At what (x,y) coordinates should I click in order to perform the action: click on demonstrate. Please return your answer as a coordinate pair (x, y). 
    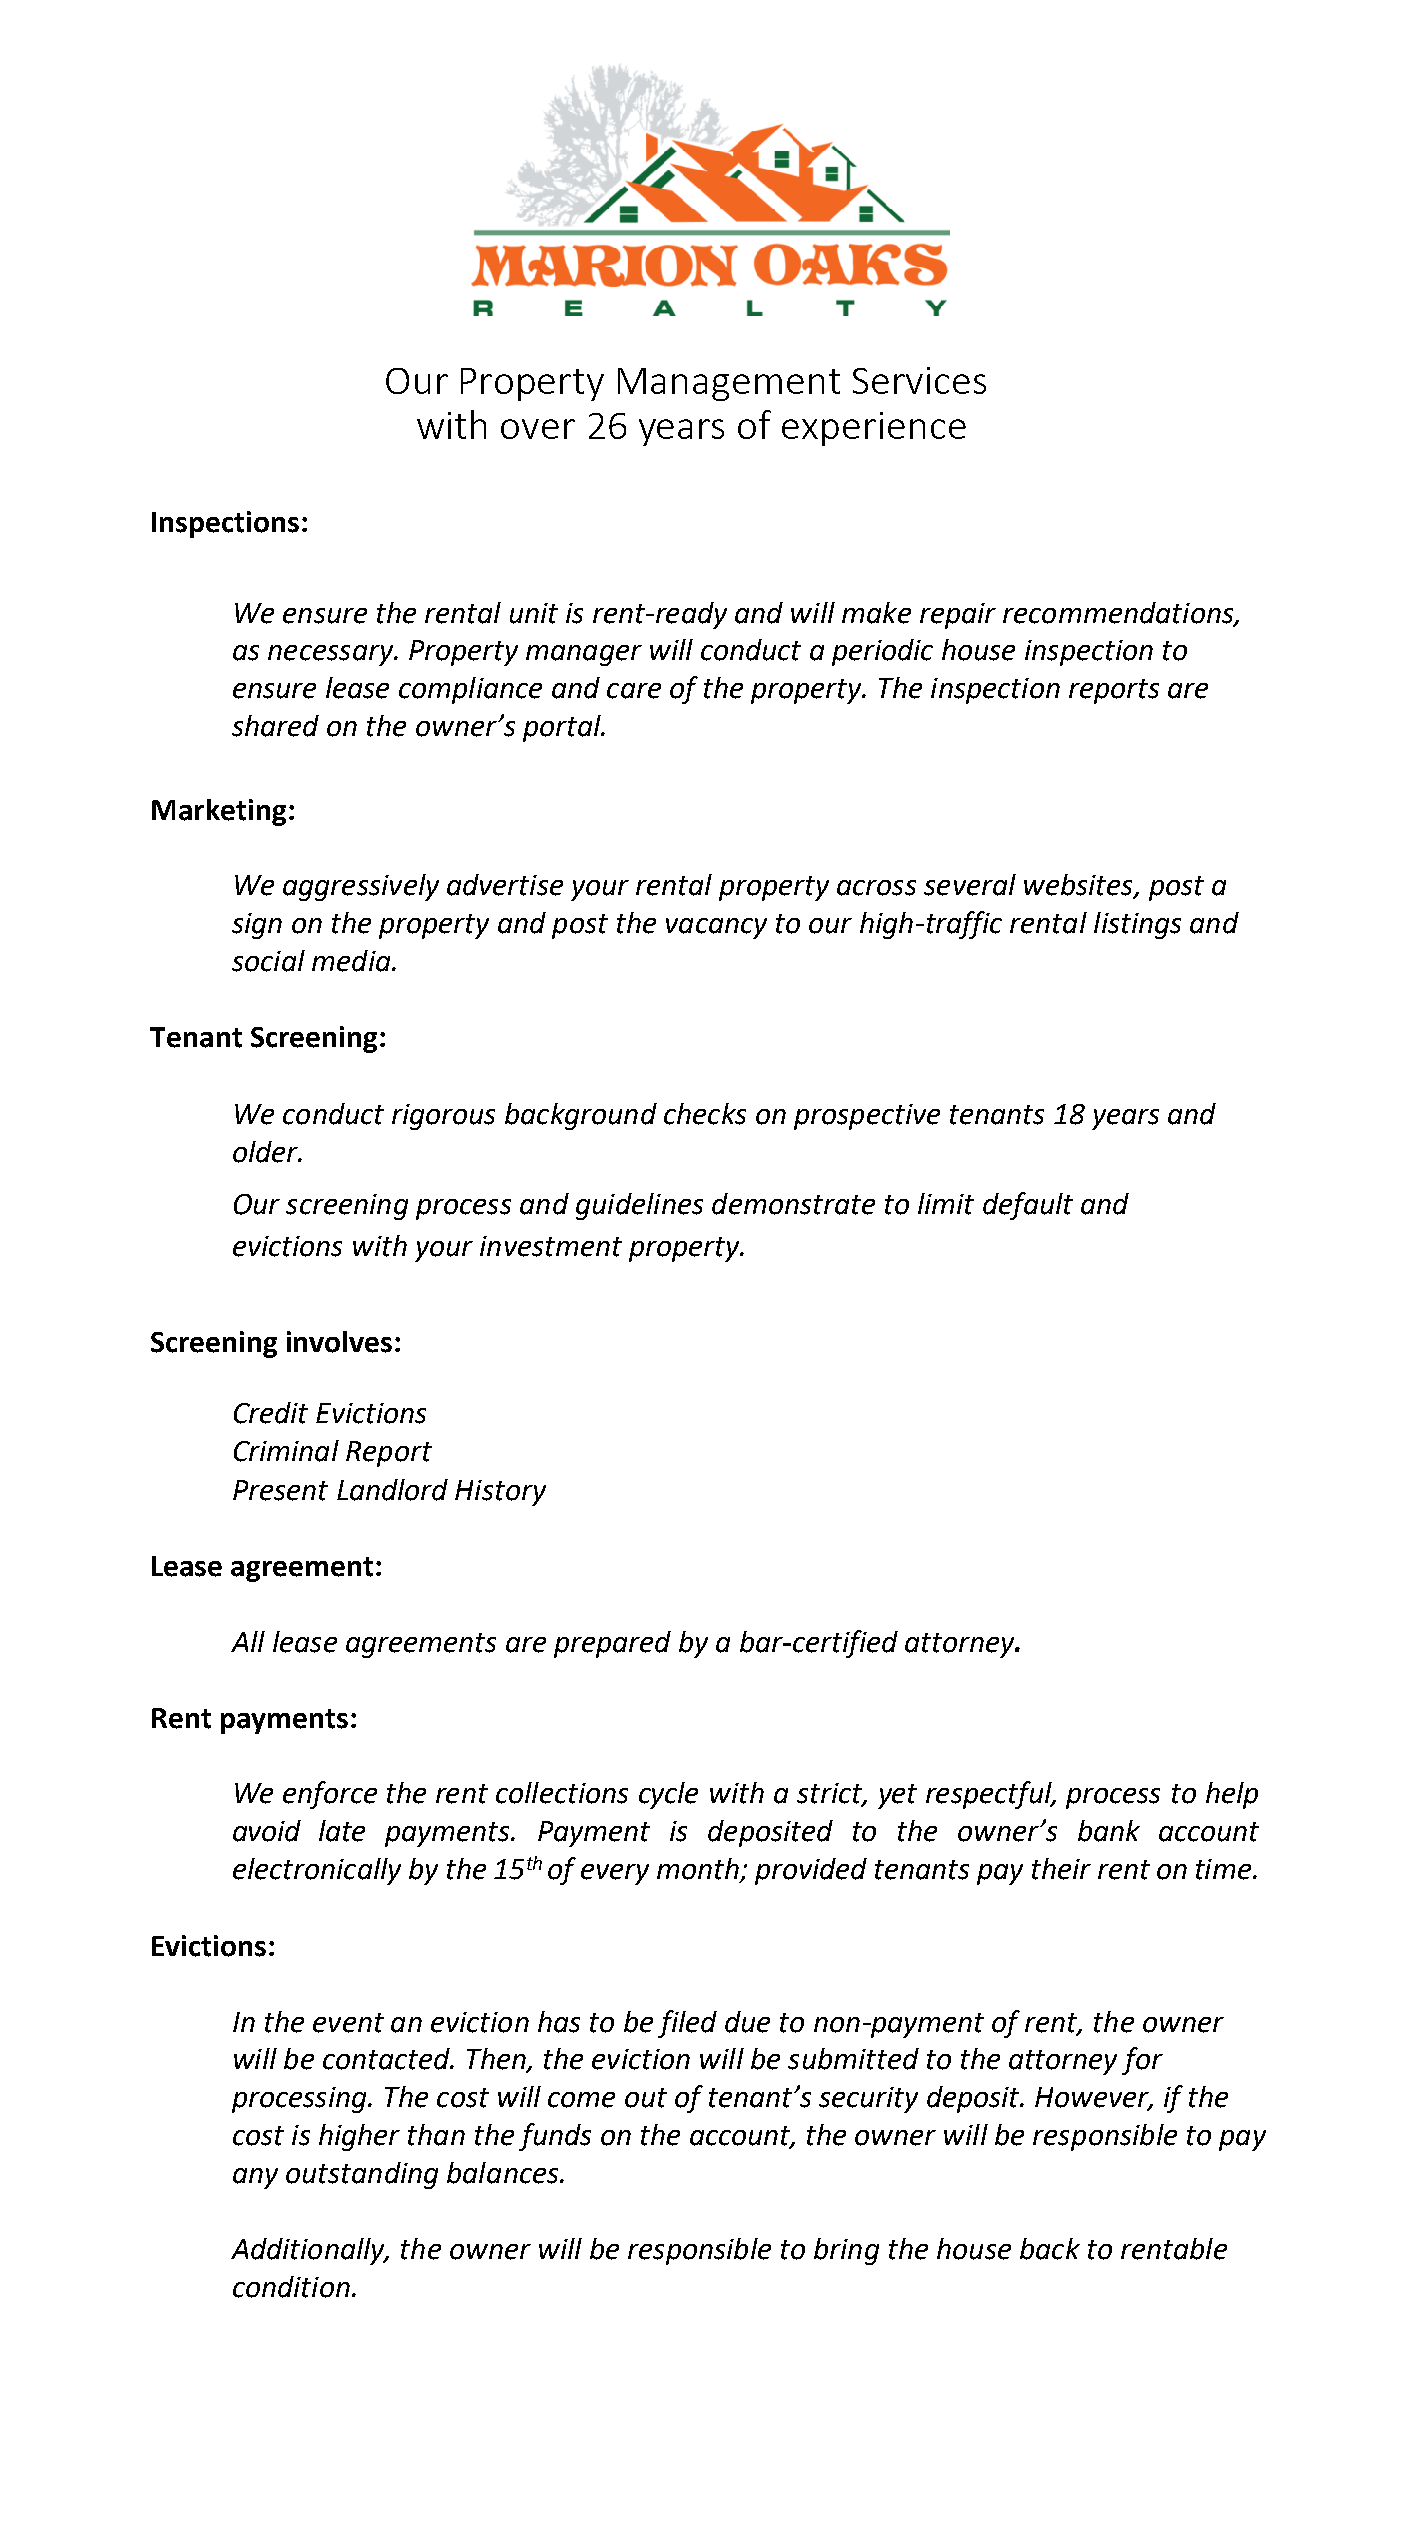
    Looking at the image, I should click on (793, 1204).
